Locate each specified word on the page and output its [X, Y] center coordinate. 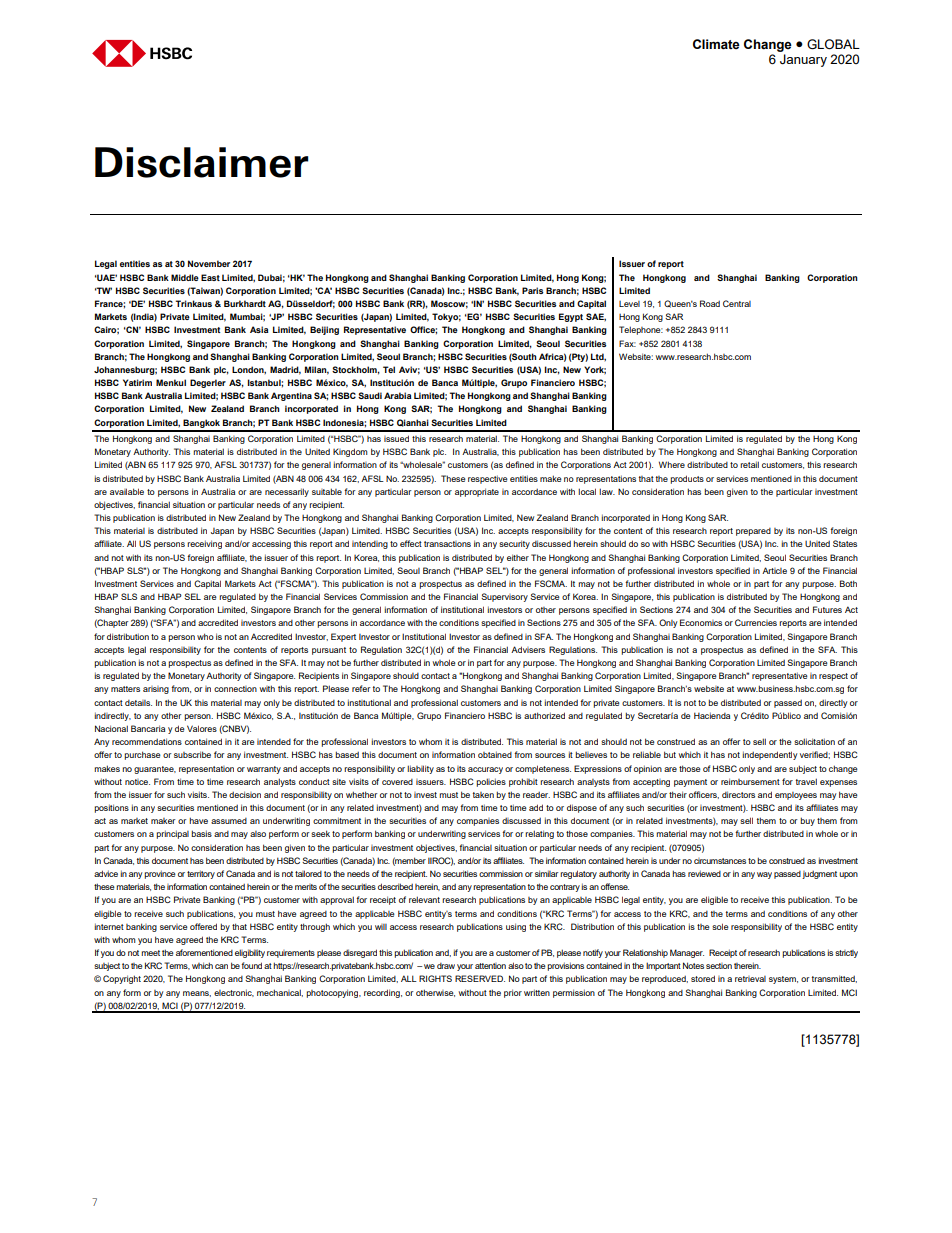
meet [150, 953]
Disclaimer [202, 162]
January [803, 60]
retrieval [750, 979]
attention [490, 966]
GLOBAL [833, 44]
